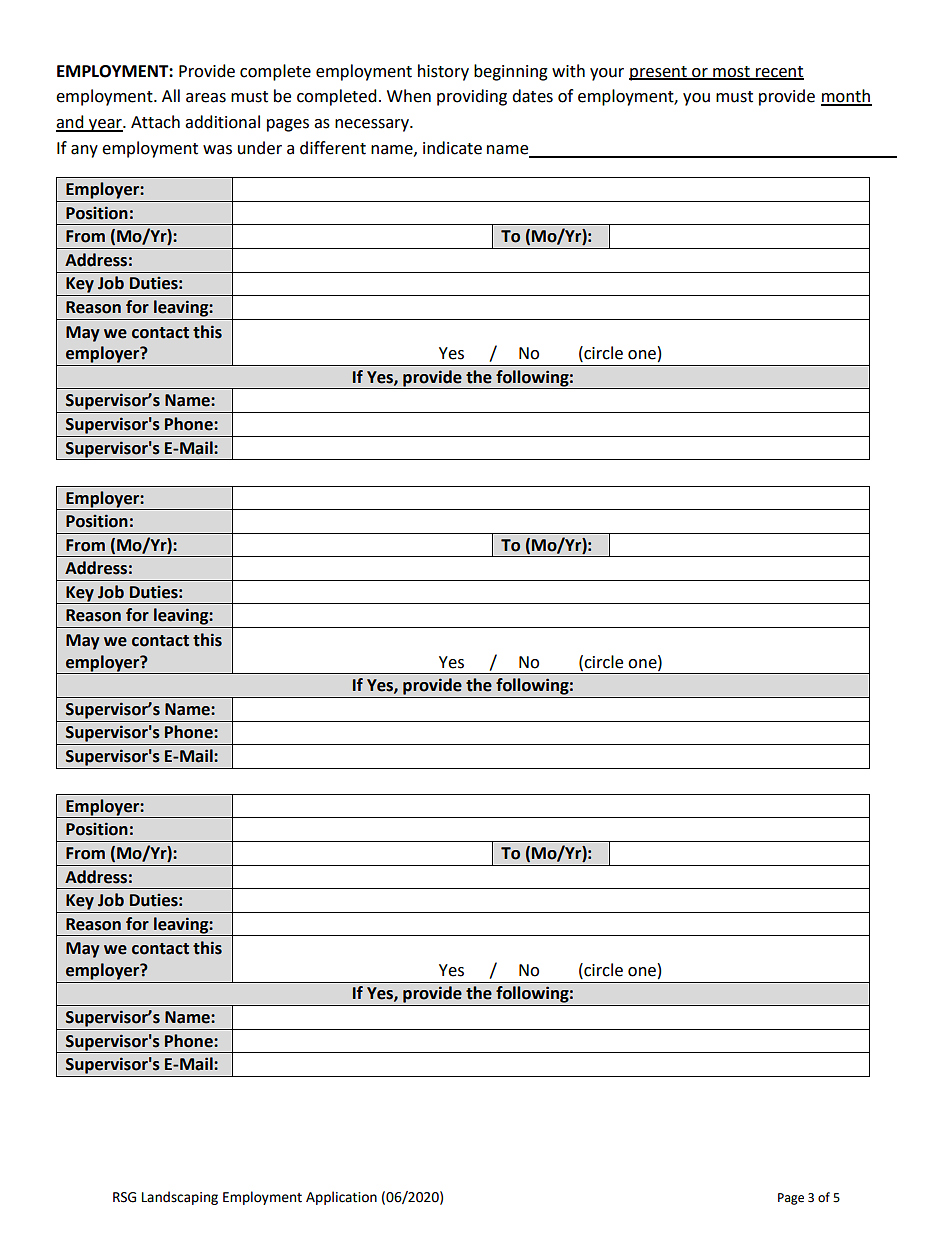 This image has width=952, height=1233. I want to click on most, so click(731, 72).
